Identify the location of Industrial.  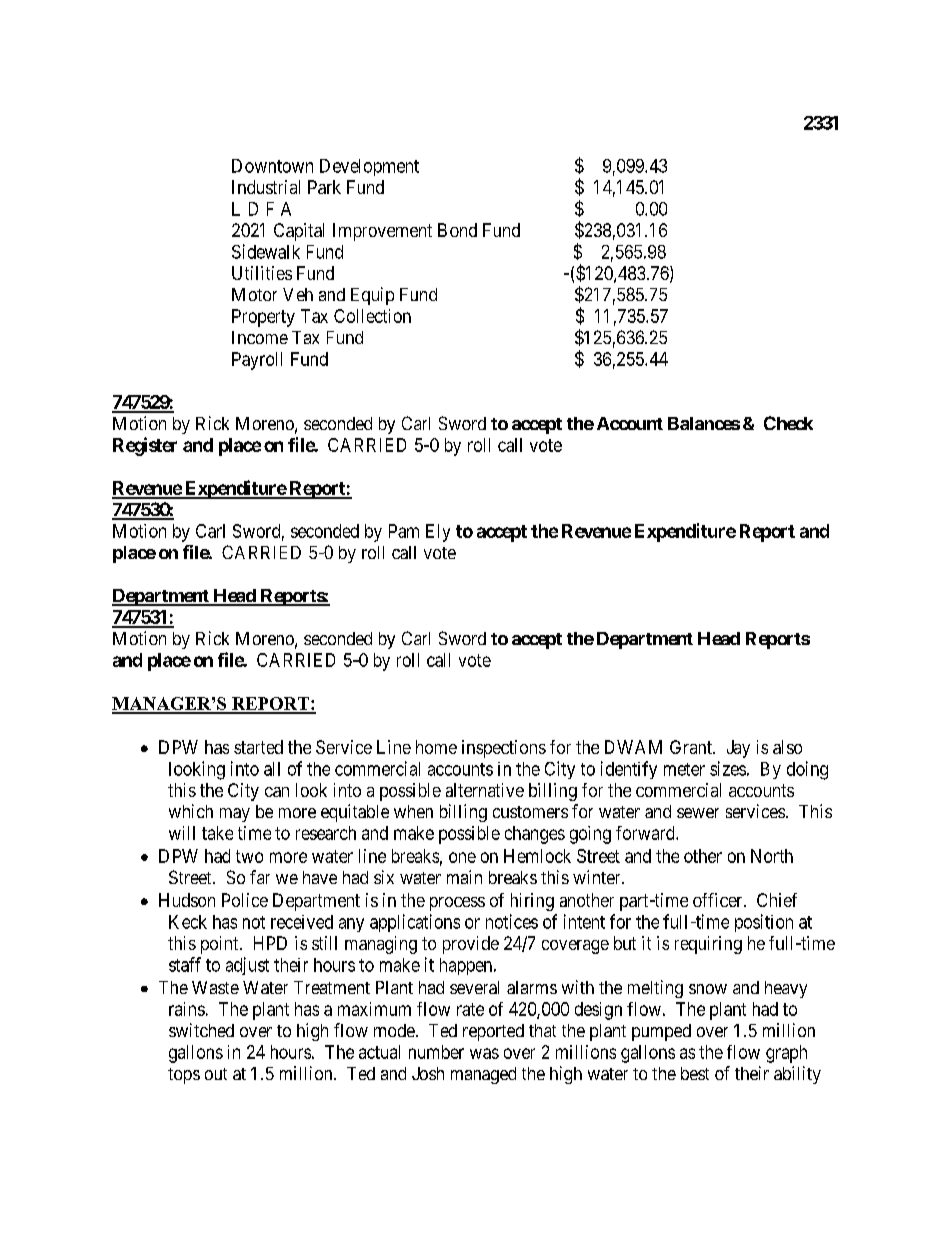
(266, 187).
